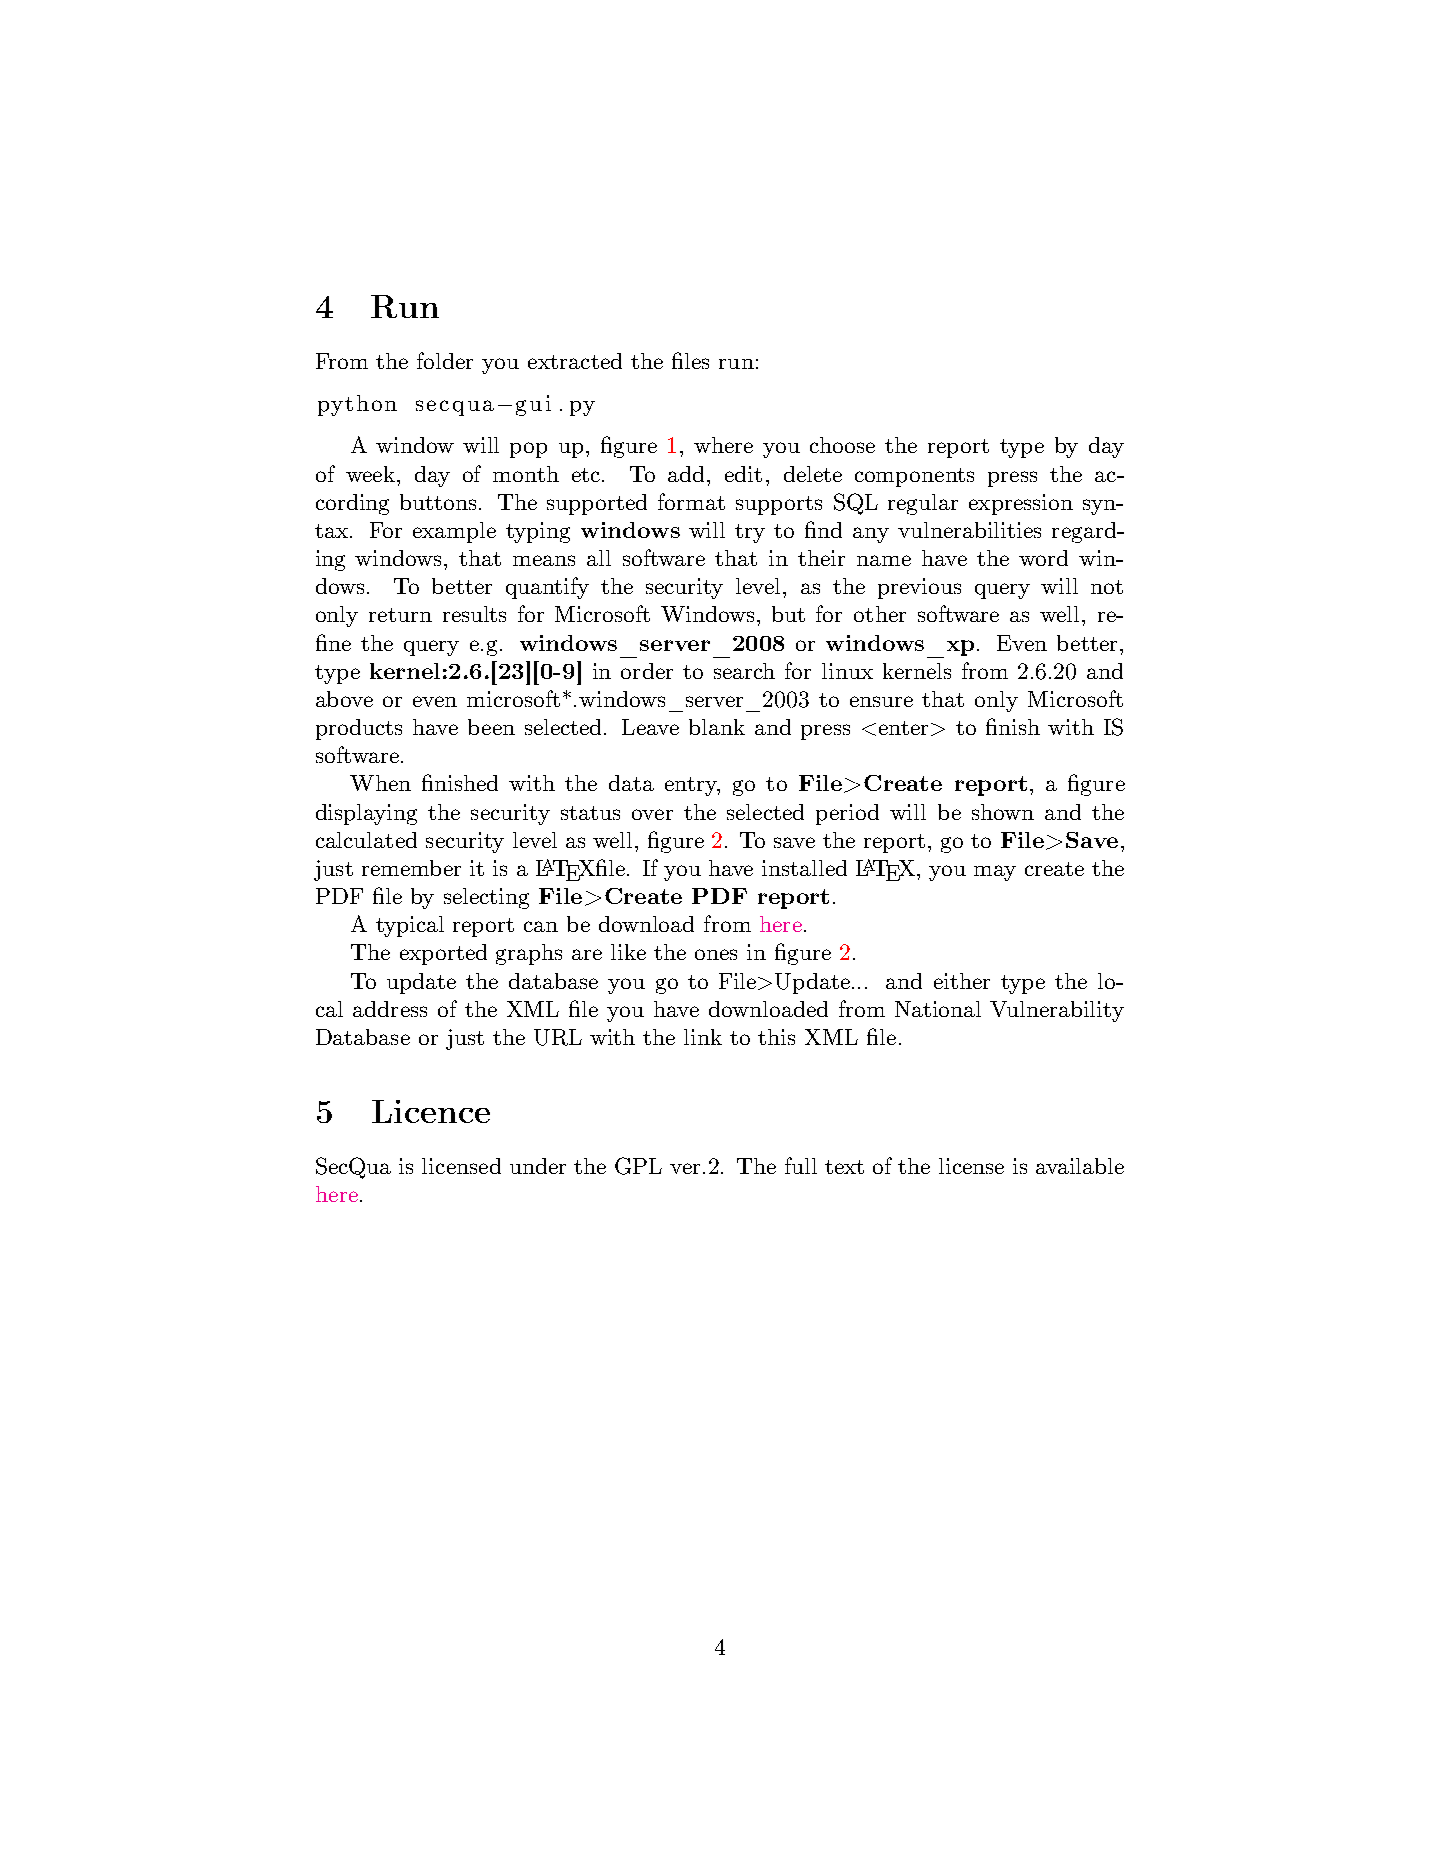  Describe the element at coordinates (445, 360) in the document. I see `folder` at that location.
